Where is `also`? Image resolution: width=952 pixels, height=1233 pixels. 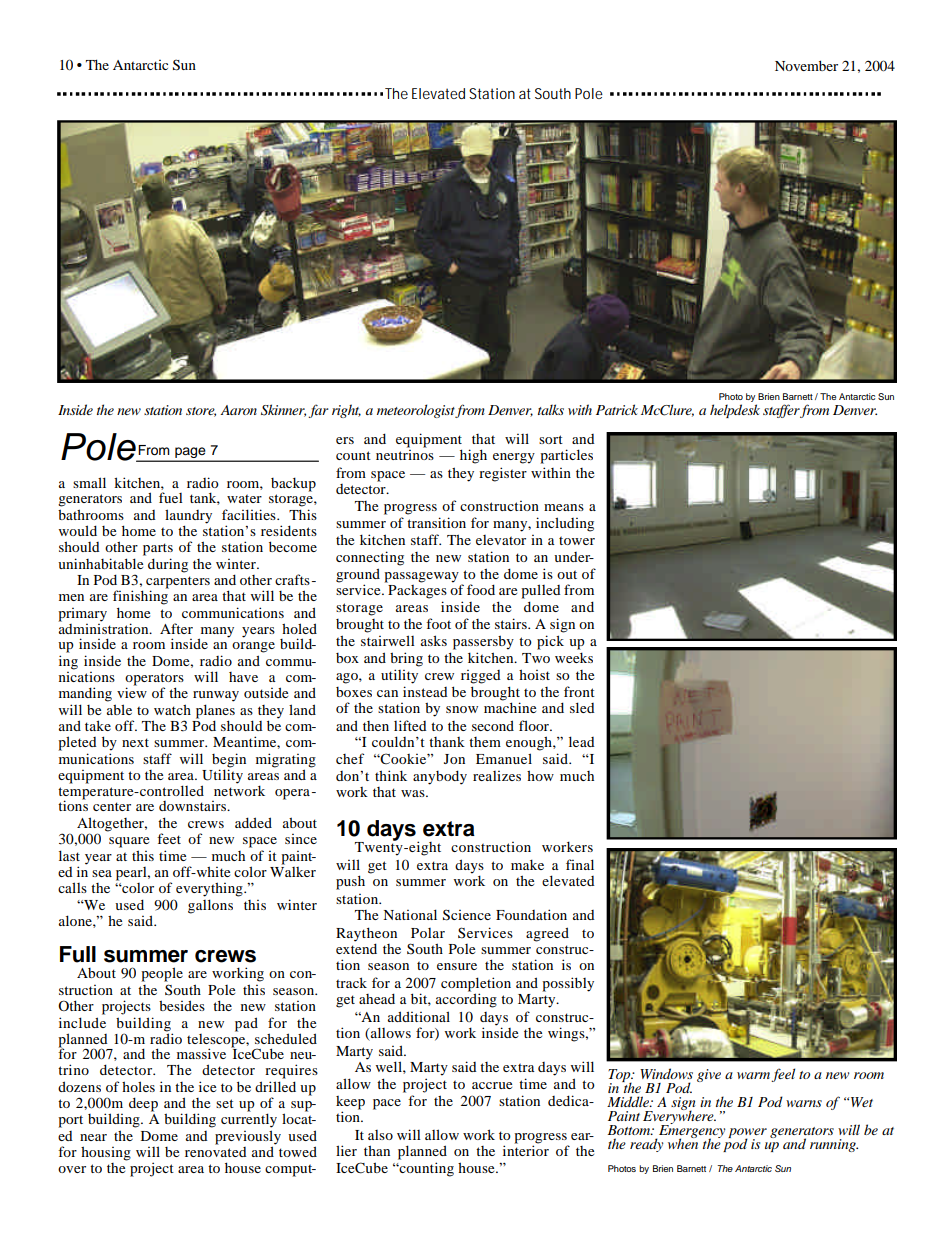
also is located at coordinates (380, 1135).
